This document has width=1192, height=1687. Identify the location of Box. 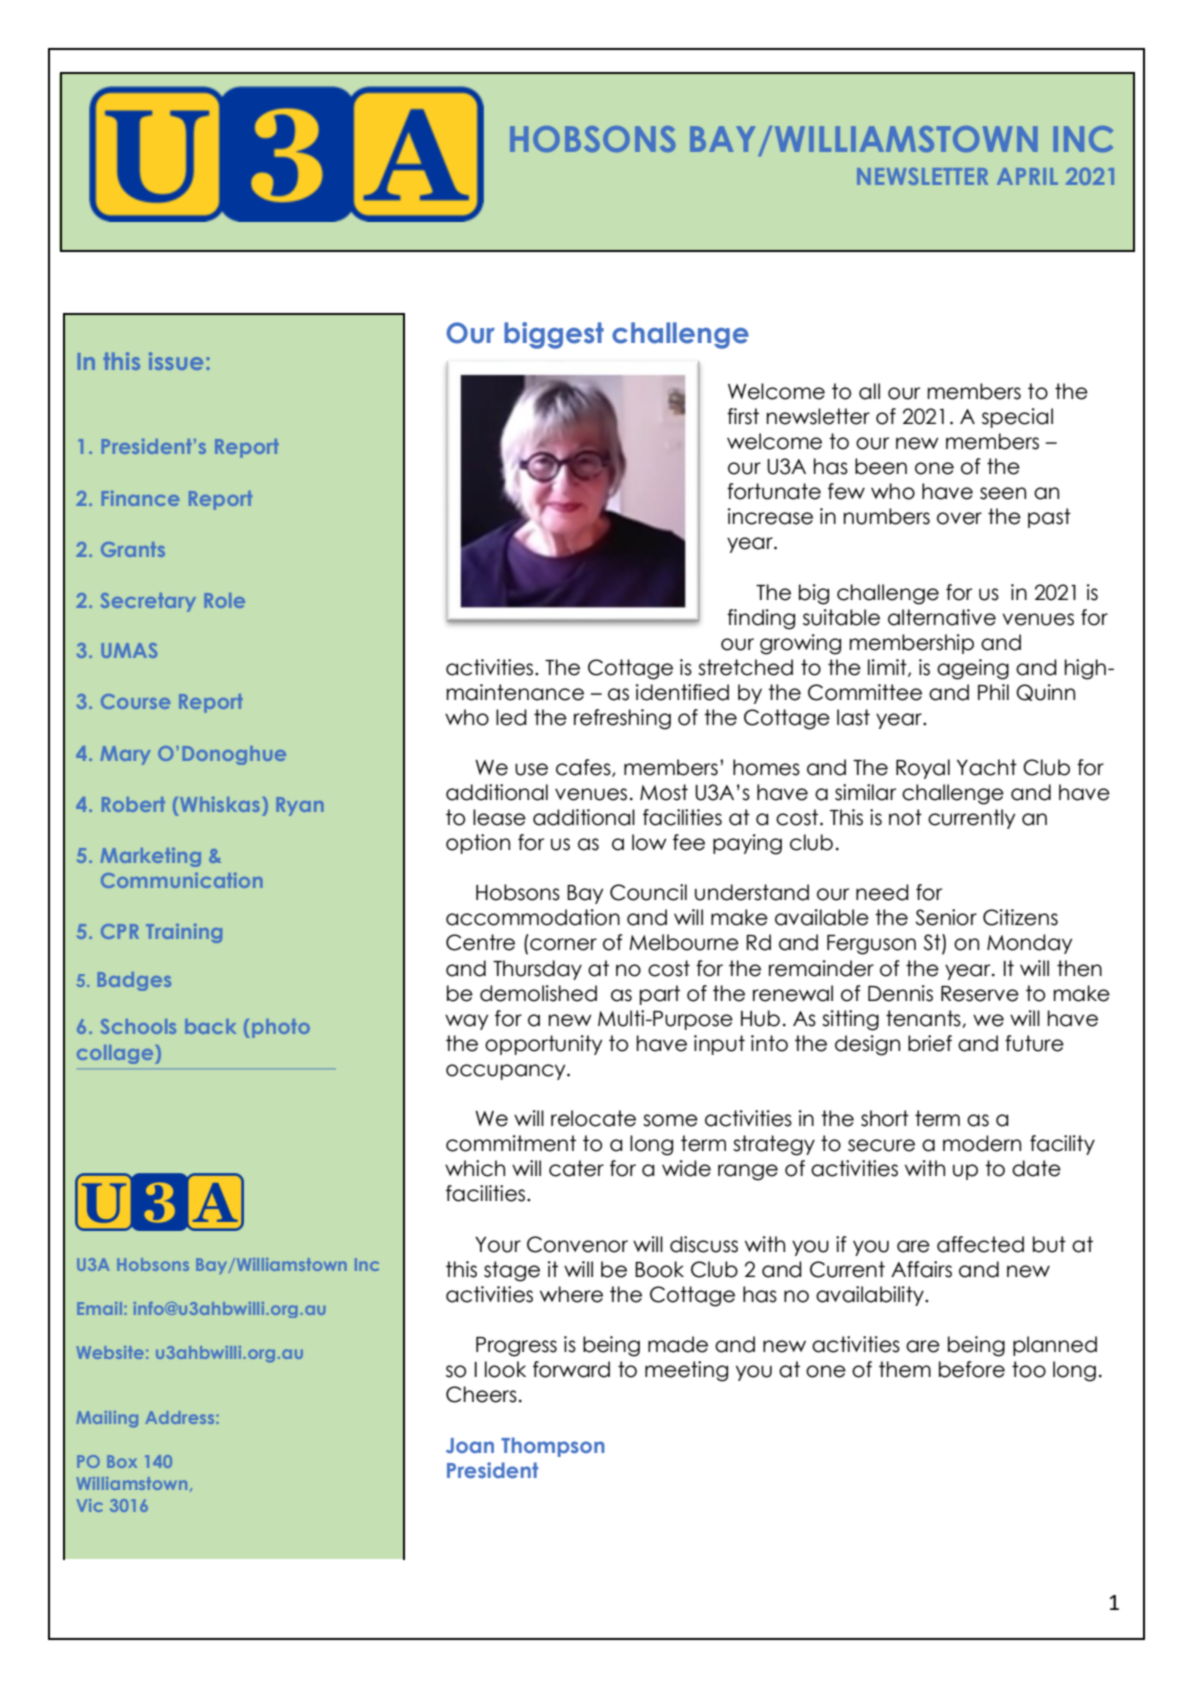
(122, 1461).
